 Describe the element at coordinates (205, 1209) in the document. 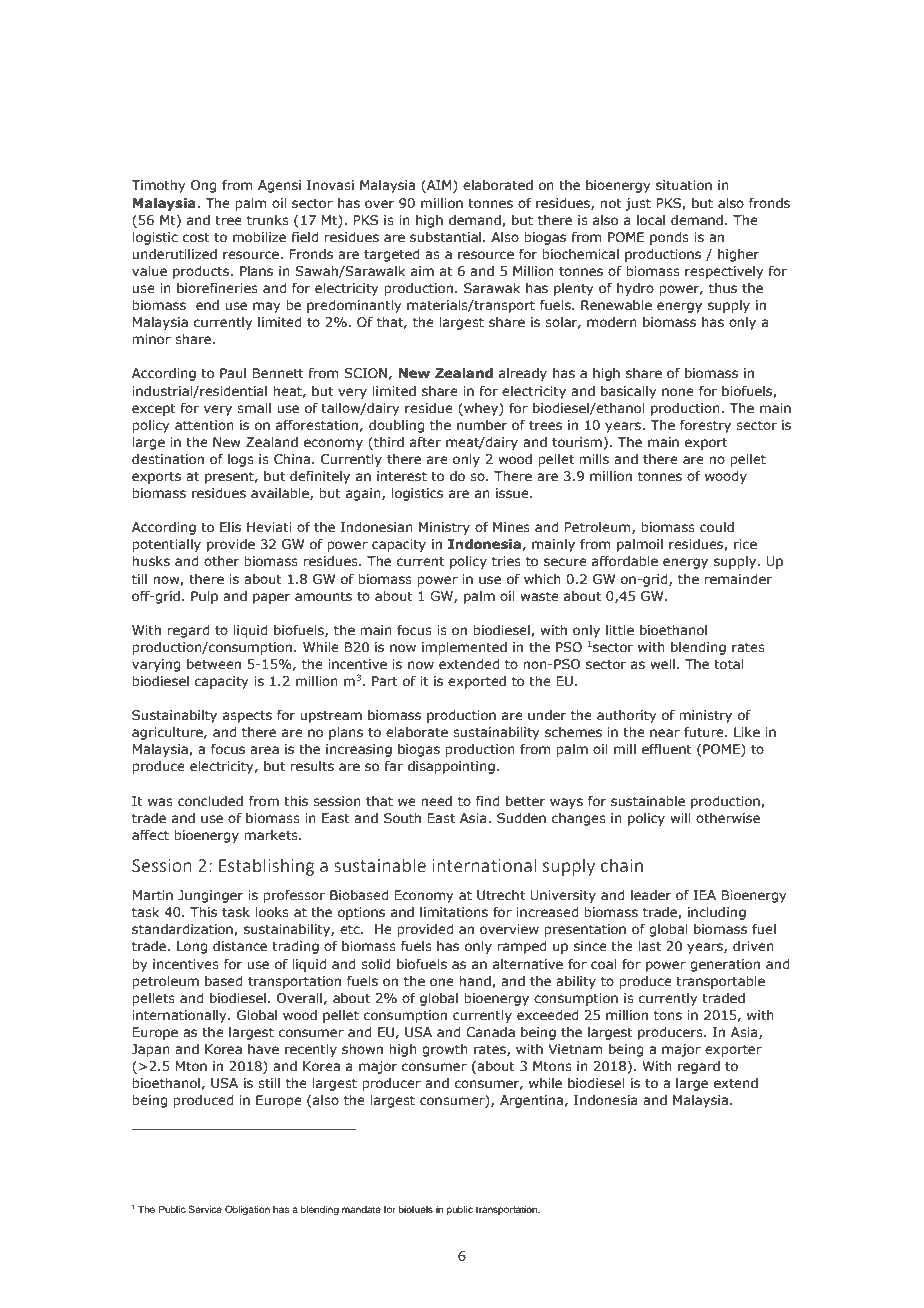

I see `Service` at that location.
